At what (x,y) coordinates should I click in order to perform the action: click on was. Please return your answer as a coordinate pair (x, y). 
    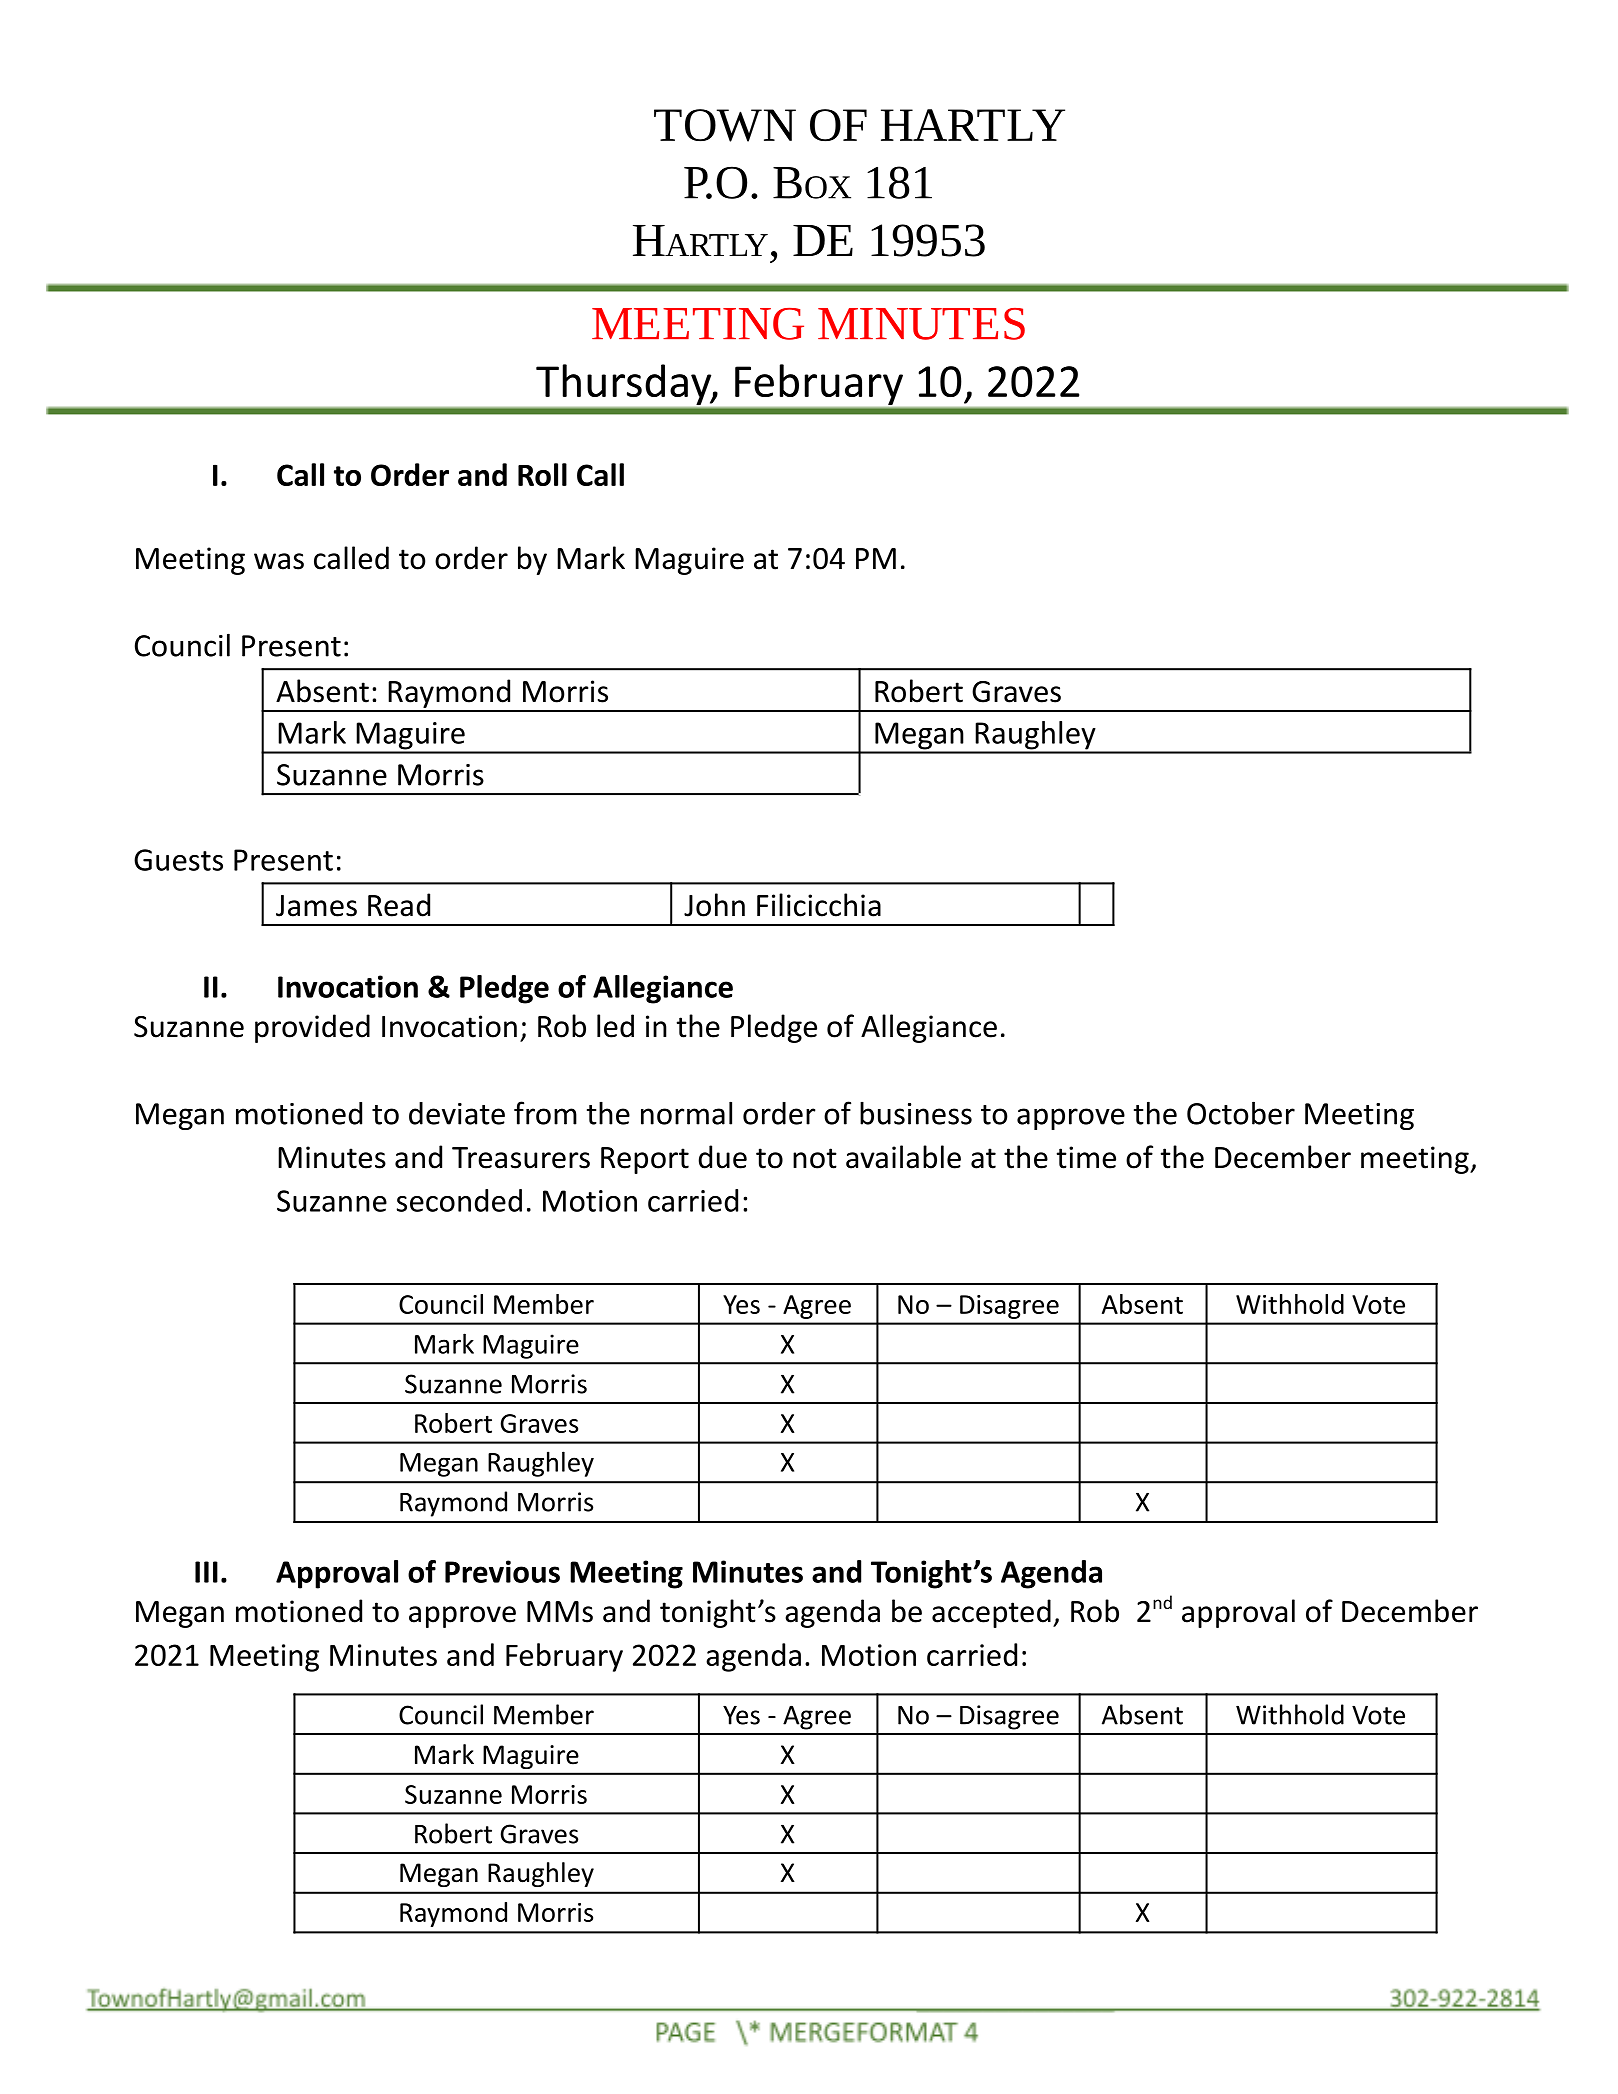
    Looking at the image, I should click on (279, 561).
